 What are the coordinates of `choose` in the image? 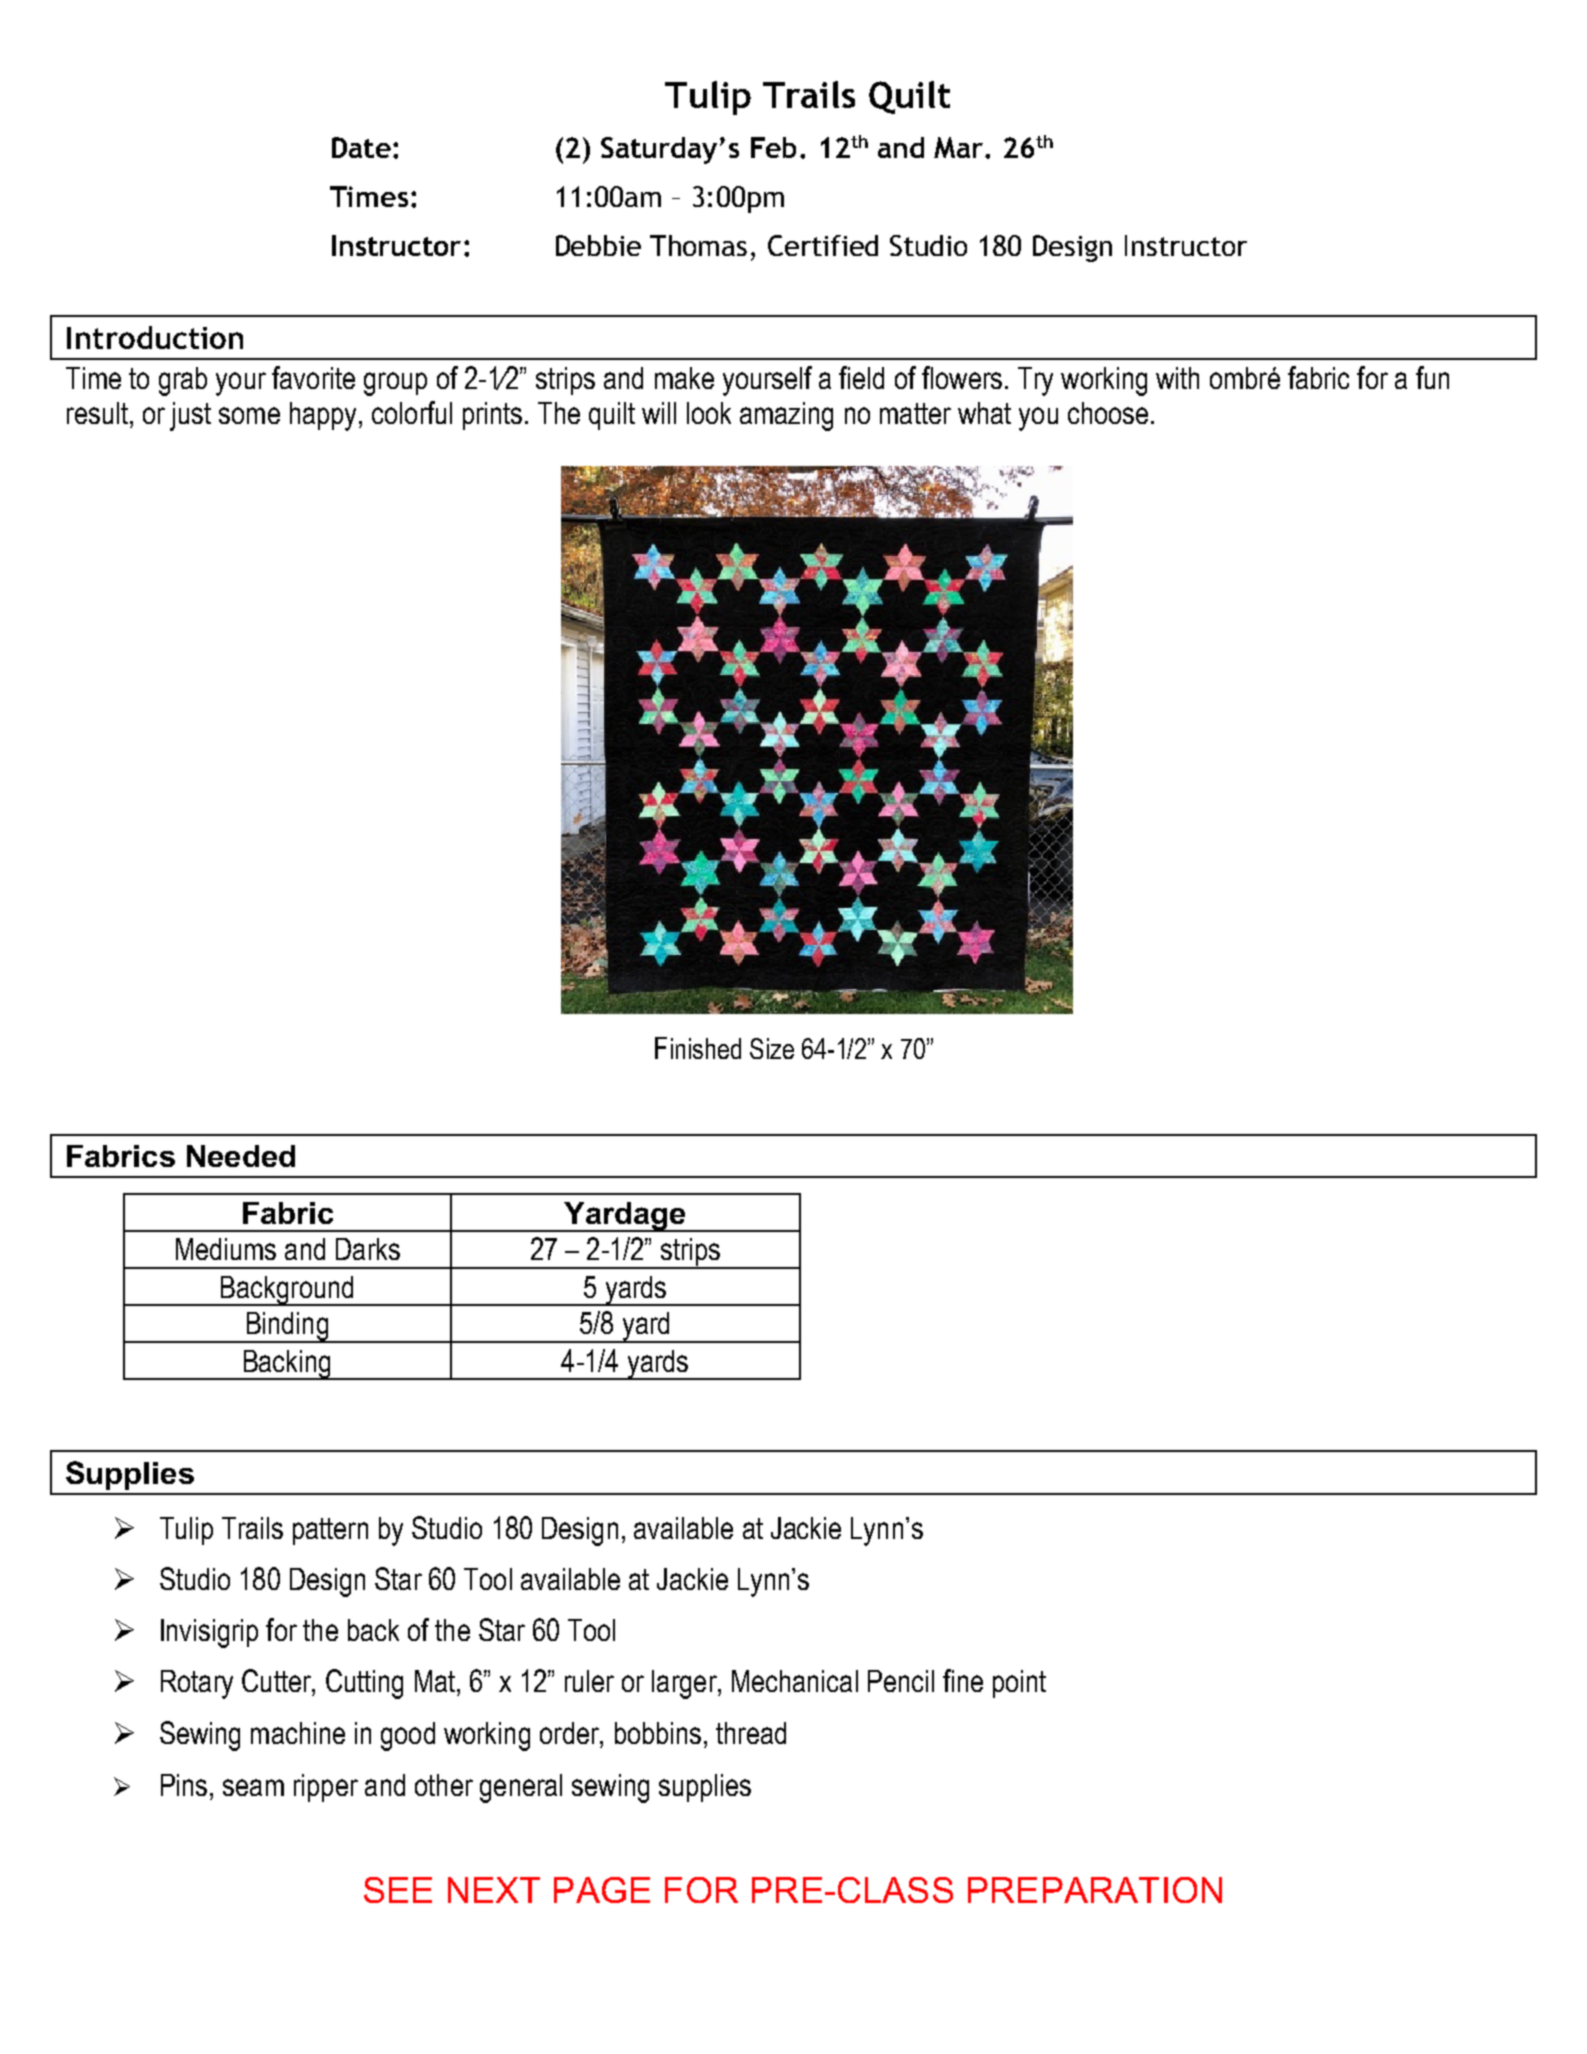 It's located at (1108, 413).
